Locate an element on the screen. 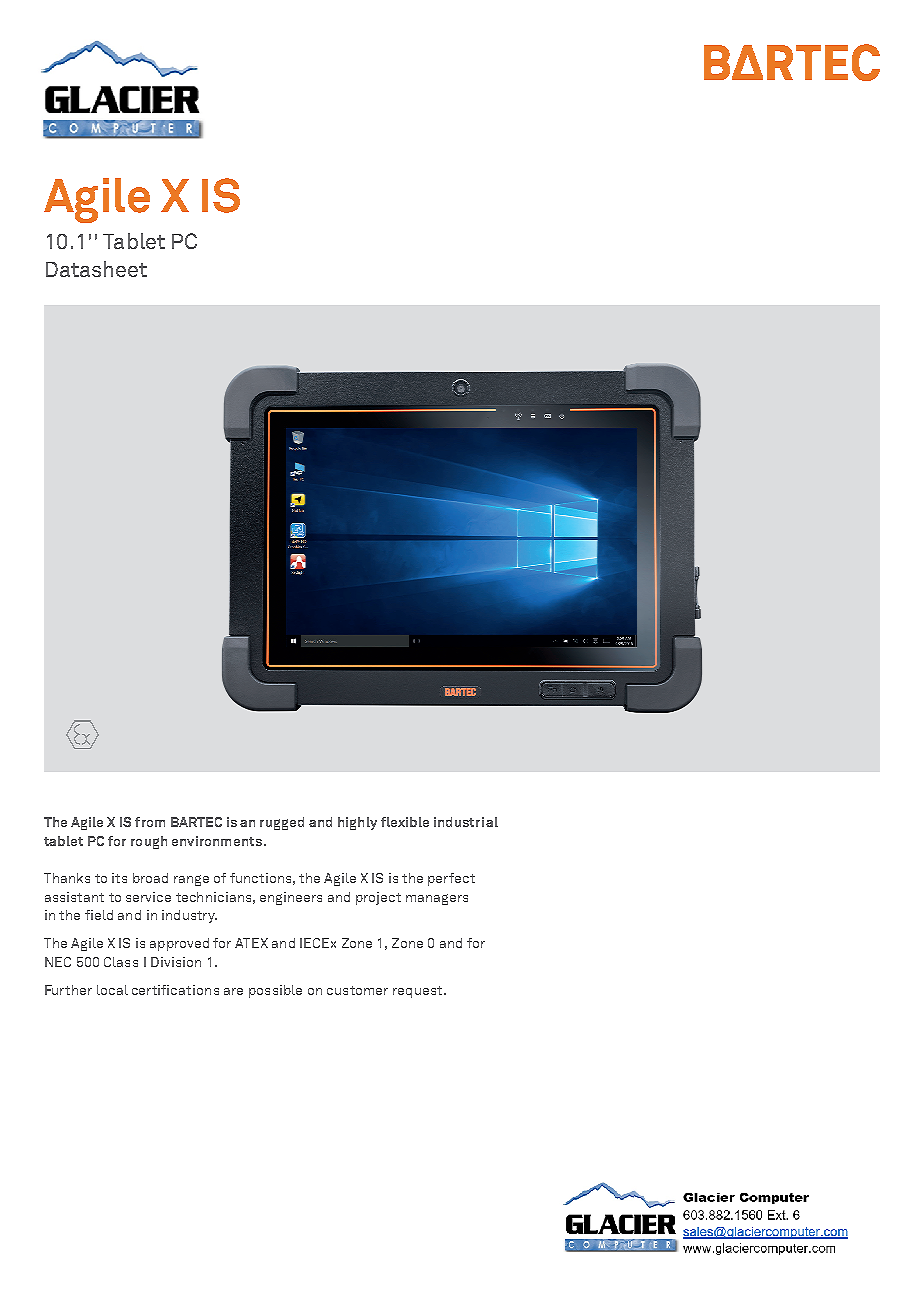 This screenshot has height=1308, width=924. environments is located at coordinates (218, 841).
